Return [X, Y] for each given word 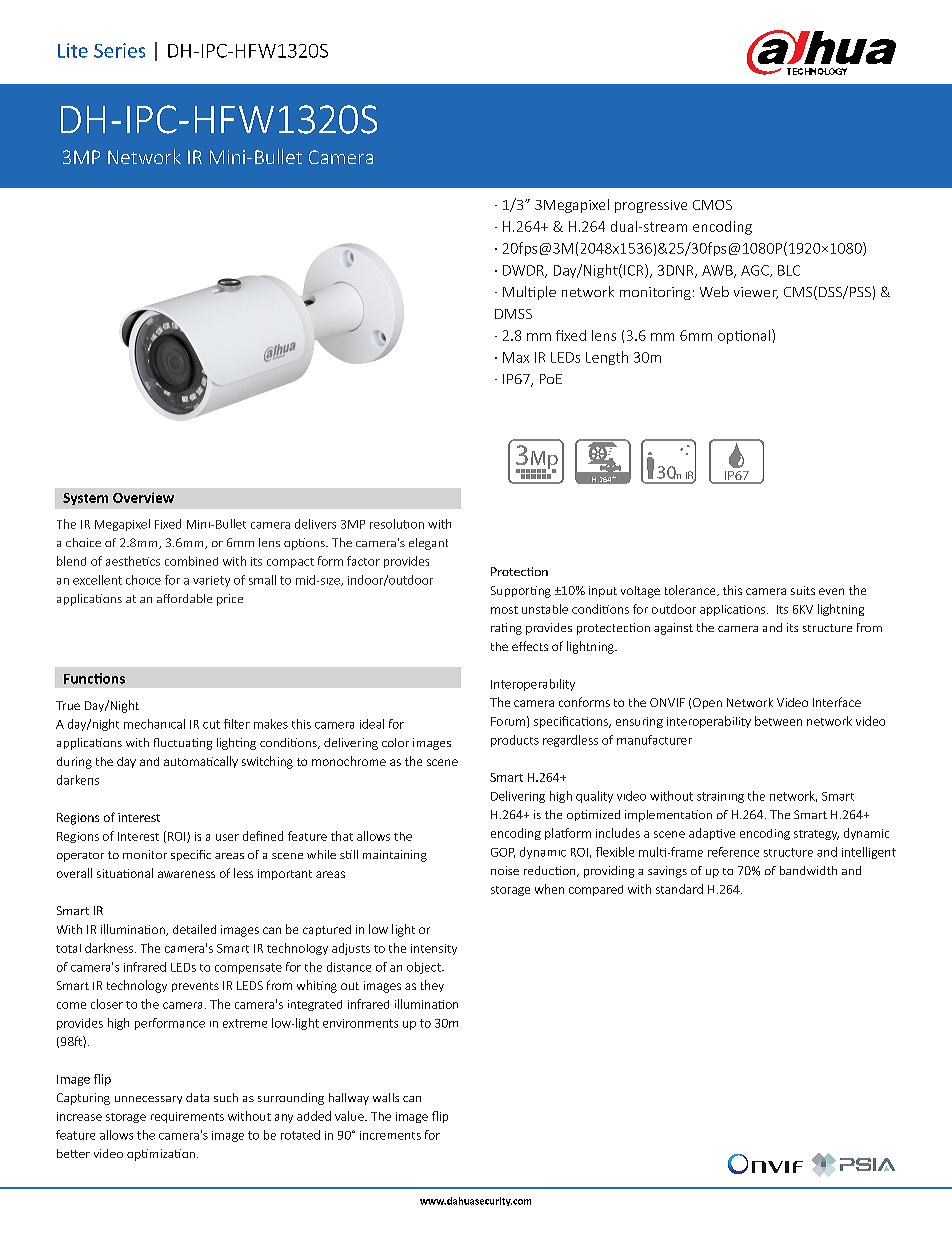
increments [390, 1135]
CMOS [712, 205]
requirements [187, 1117]
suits [803, 590]
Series [119, 50]
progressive [651, 206]
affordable [184, 598]
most [504, 610]
